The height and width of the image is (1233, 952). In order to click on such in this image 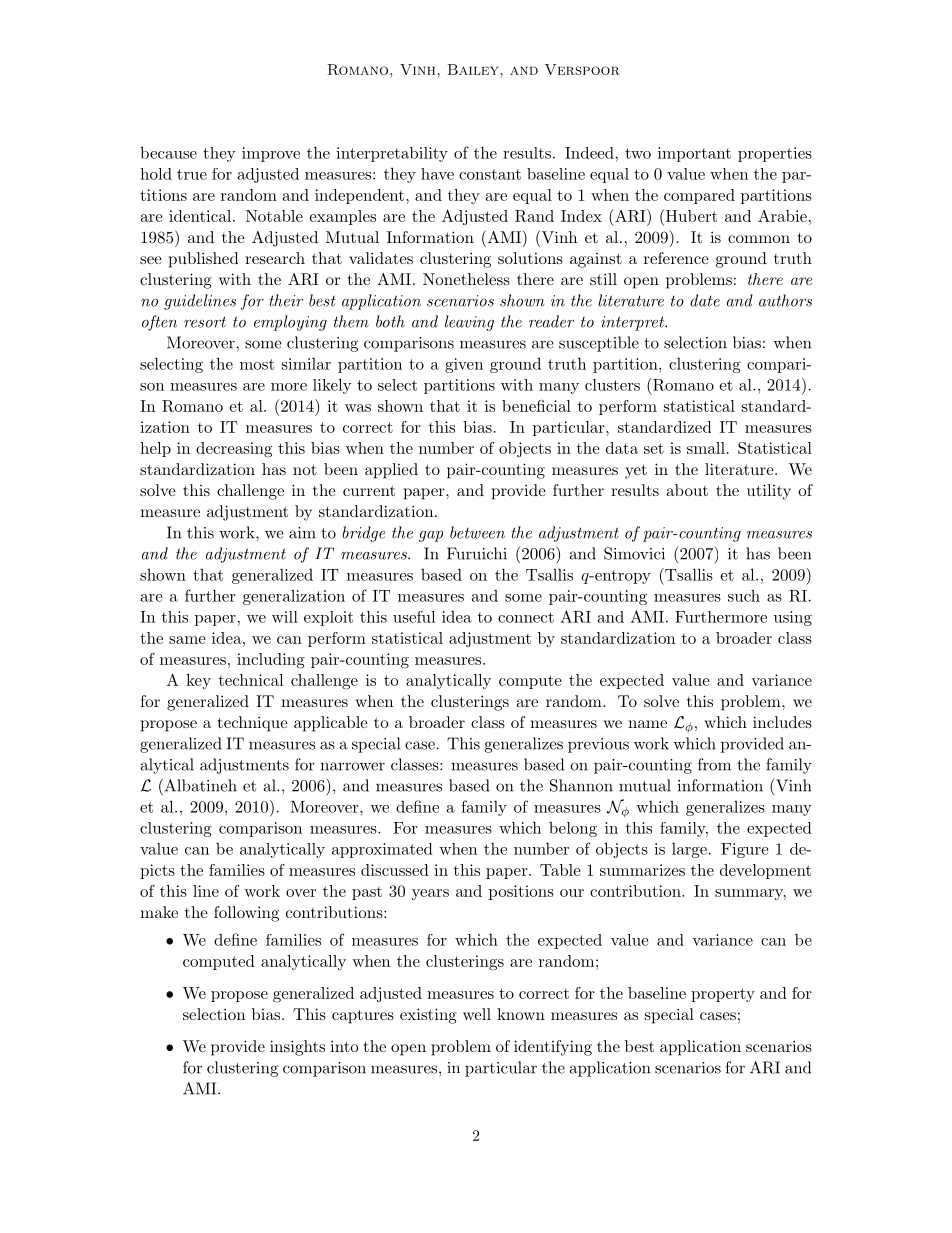, I will do `click(744, 596)`.
